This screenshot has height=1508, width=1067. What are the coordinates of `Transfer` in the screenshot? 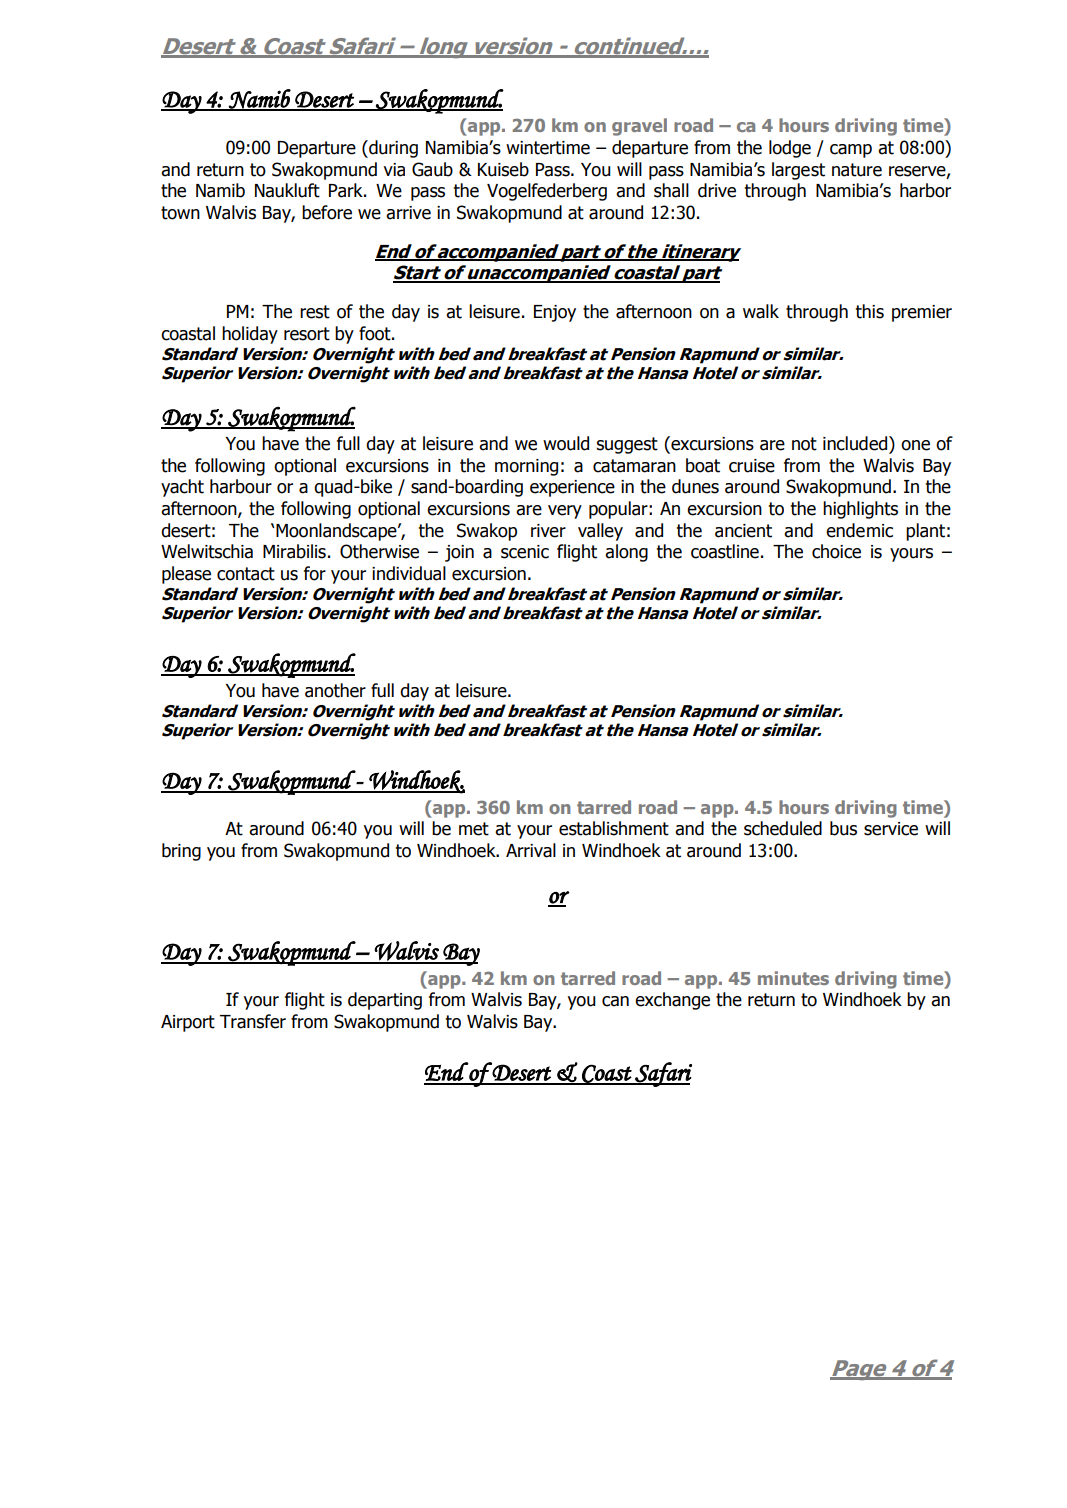 It's located at (253, 1021).
